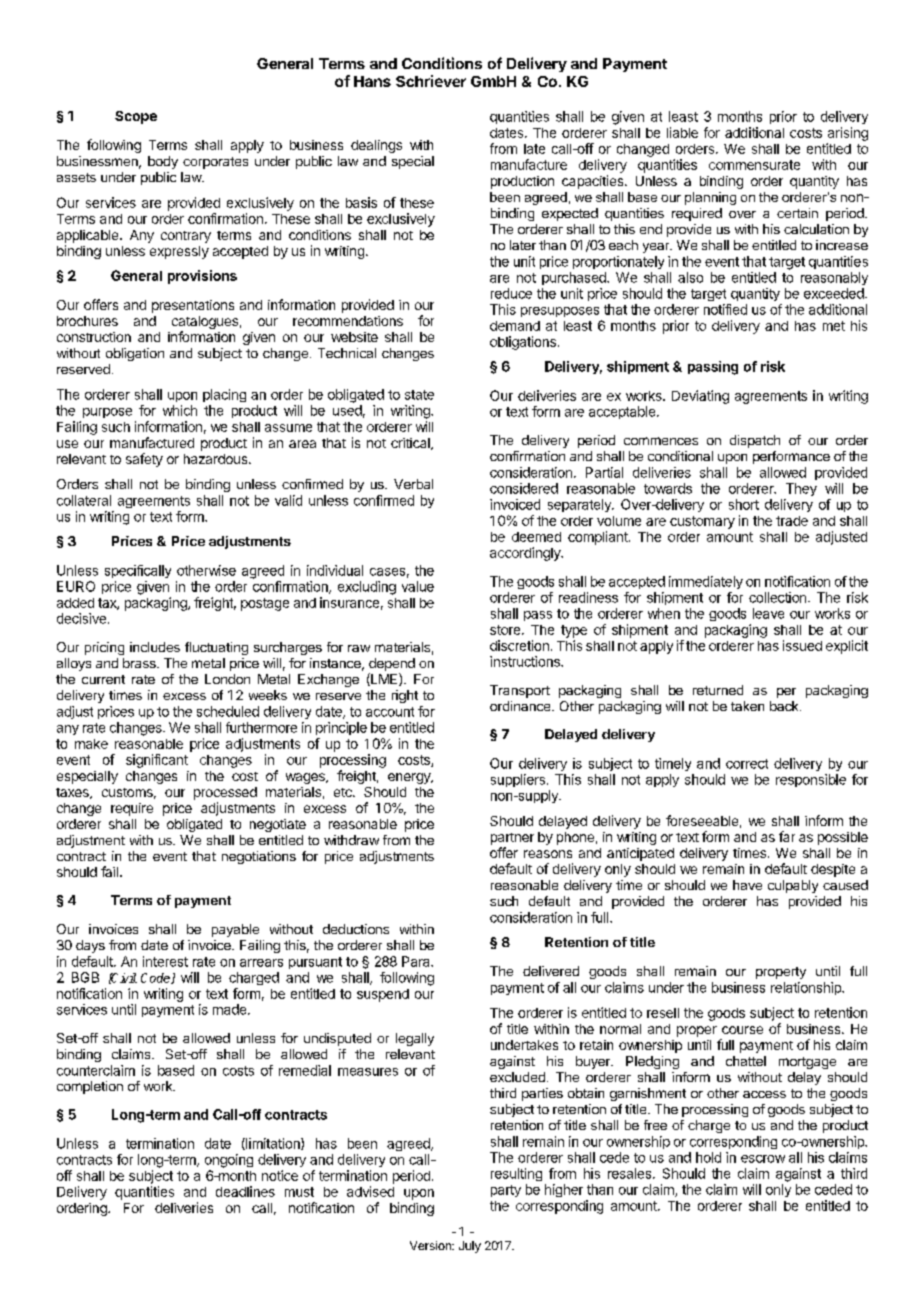 The height and width of the screenshot is (1308, 924). Describe the element at coordinates (519, 645) in the screenshot. I see `discretion` at that location.
